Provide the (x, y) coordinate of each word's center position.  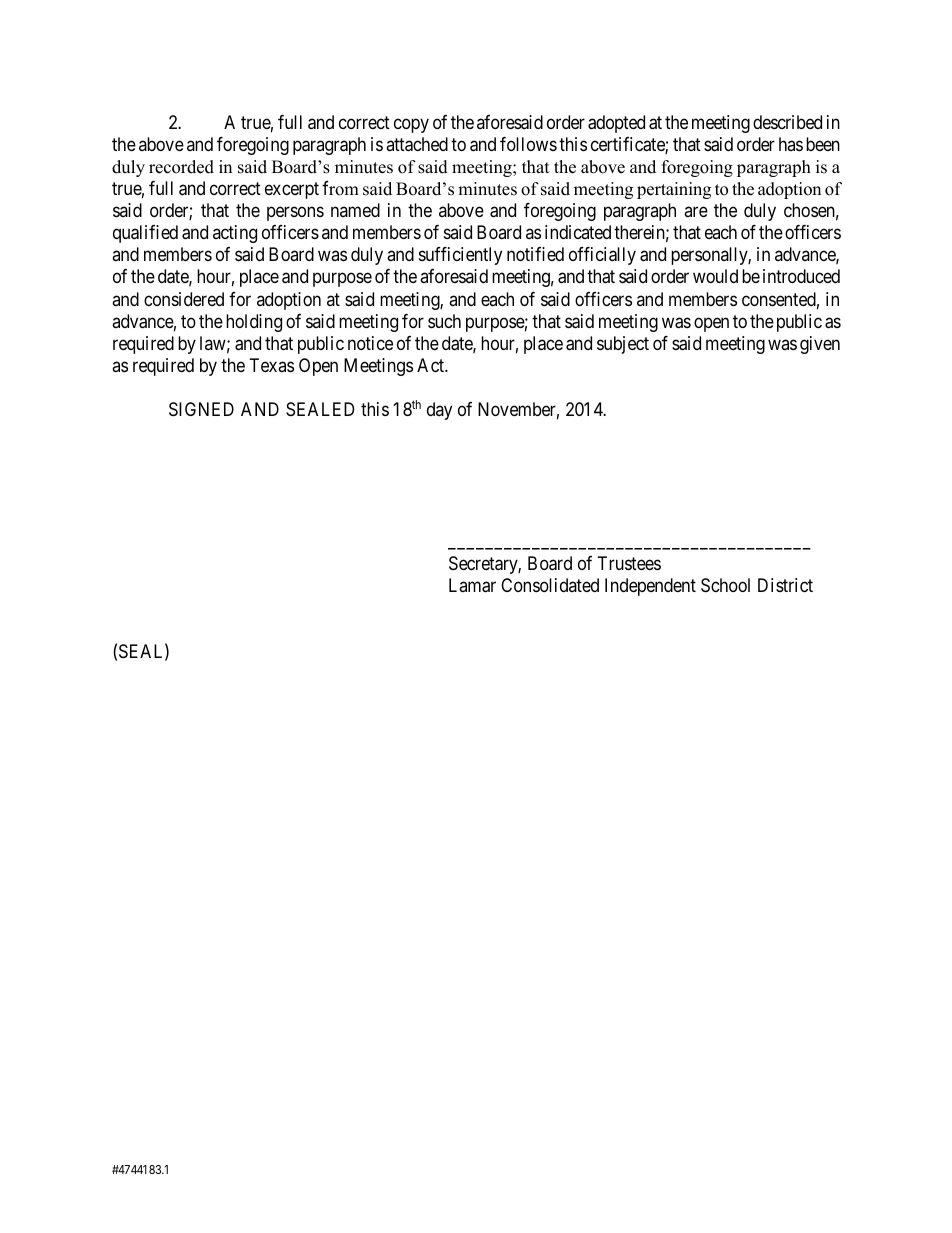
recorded (181, 167)
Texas (272, 365)
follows (528, 144)
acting (235, 234)
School (725, 585)
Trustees (629, 563)
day (439, 411)
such (444, 321)
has (791, 144)
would (715, 276)
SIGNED (201, 409)
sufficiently (460, 256)
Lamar (472, 585)
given (820, 345)
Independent (650, 587)
